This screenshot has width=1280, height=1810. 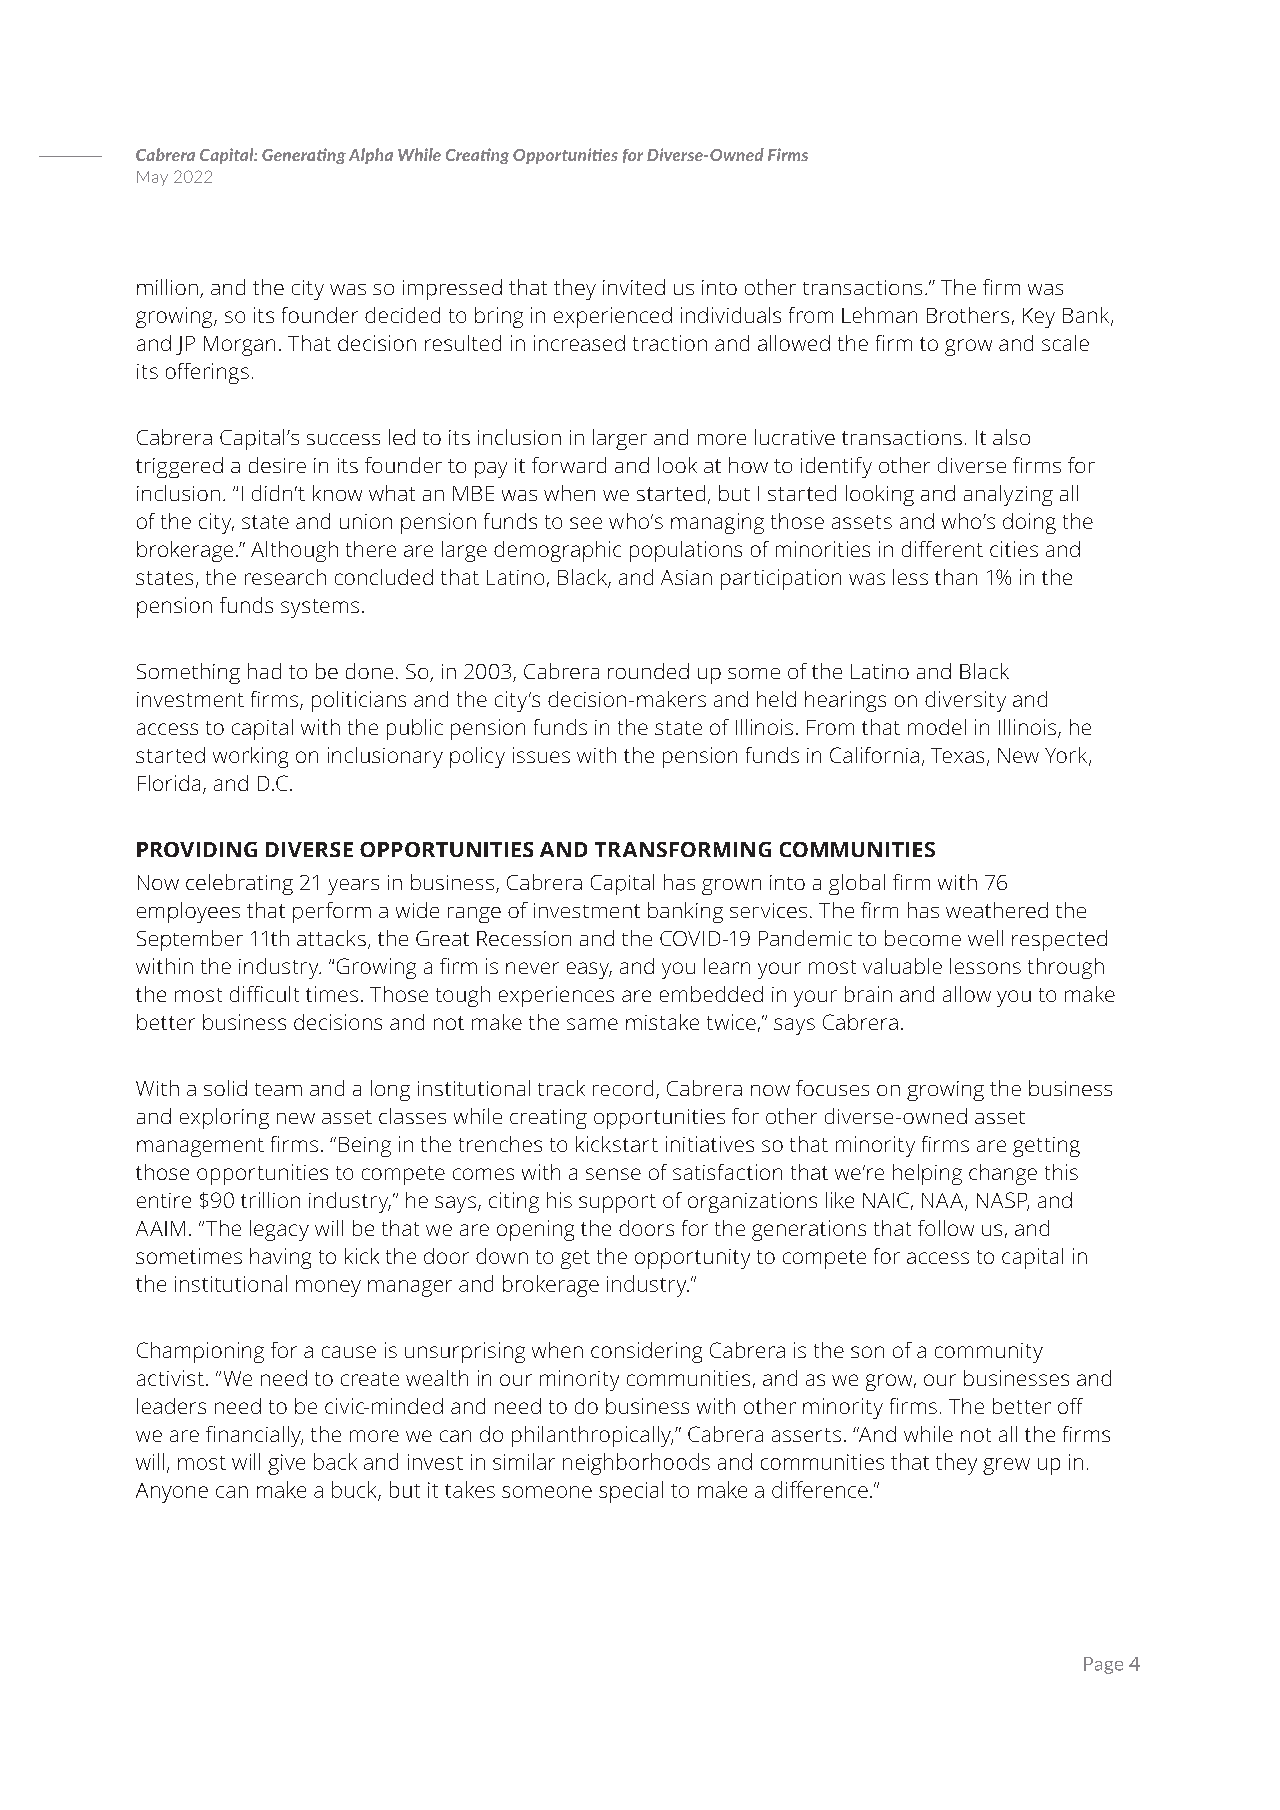 I want to click on buck, so click(x=355, y=1490).
